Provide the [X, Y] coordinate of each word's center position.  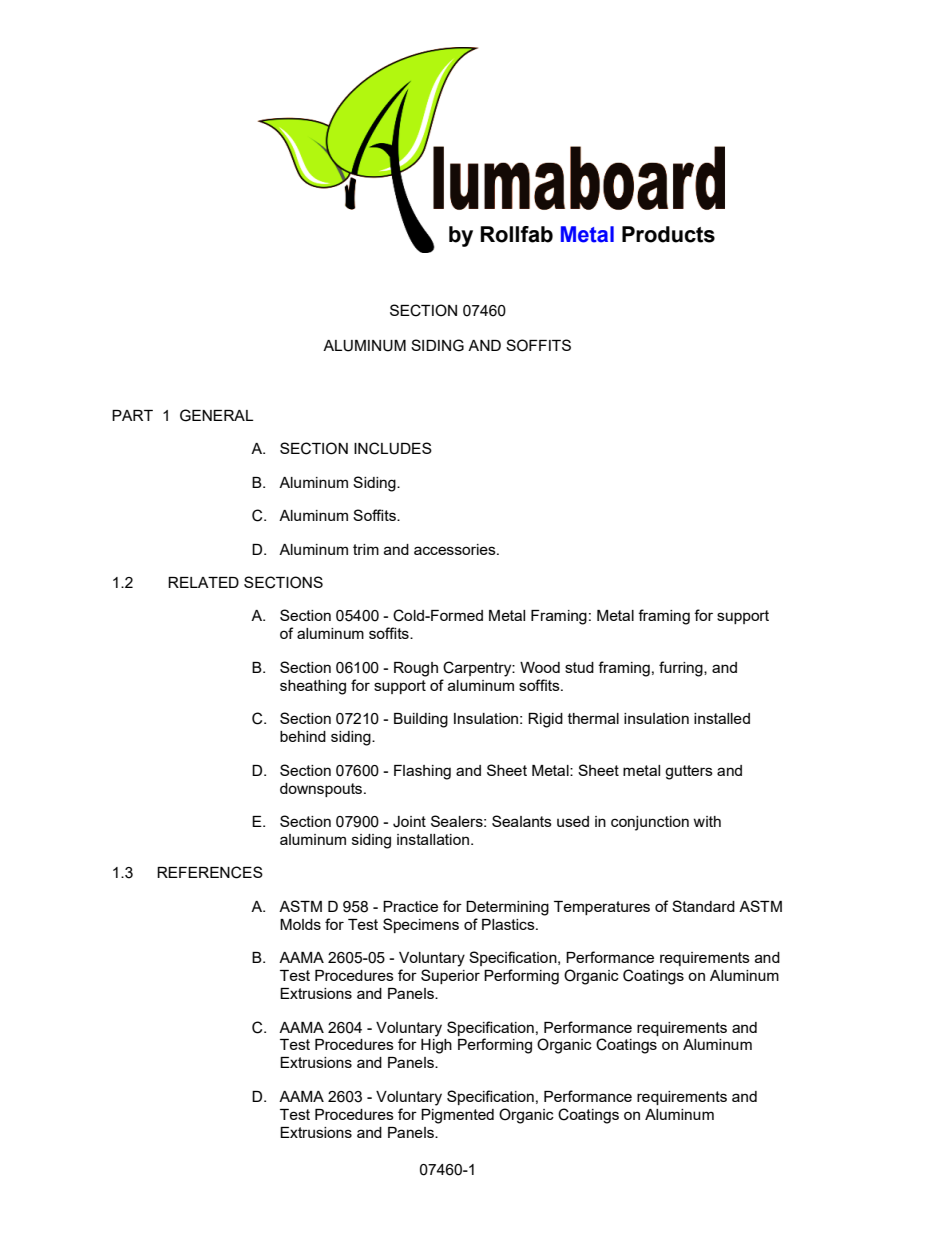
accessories [456, 549]
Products [668, 234]
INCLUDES [393, 448]
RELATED [203, 582]
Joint [409, 822]
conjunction [650, 823]
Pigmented [457, 1116]
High [436, 1046]
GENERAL [216, 415]
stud [579, 667]
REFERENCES [210, 872]
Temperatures [602, 908]
